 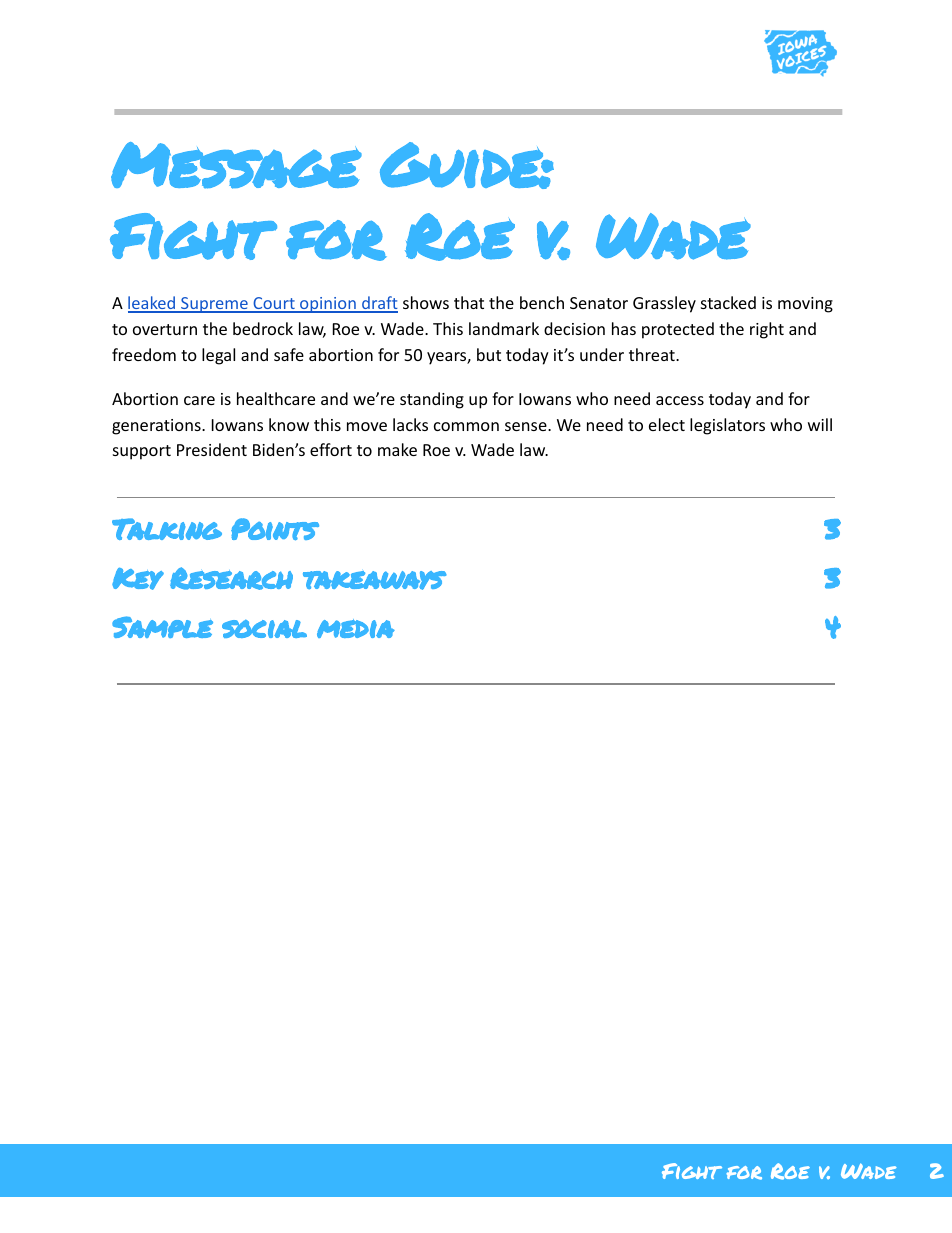 What do you see at coordinates (432, 400) in the document?
I see `standing` at bounding box center [432, 400].
